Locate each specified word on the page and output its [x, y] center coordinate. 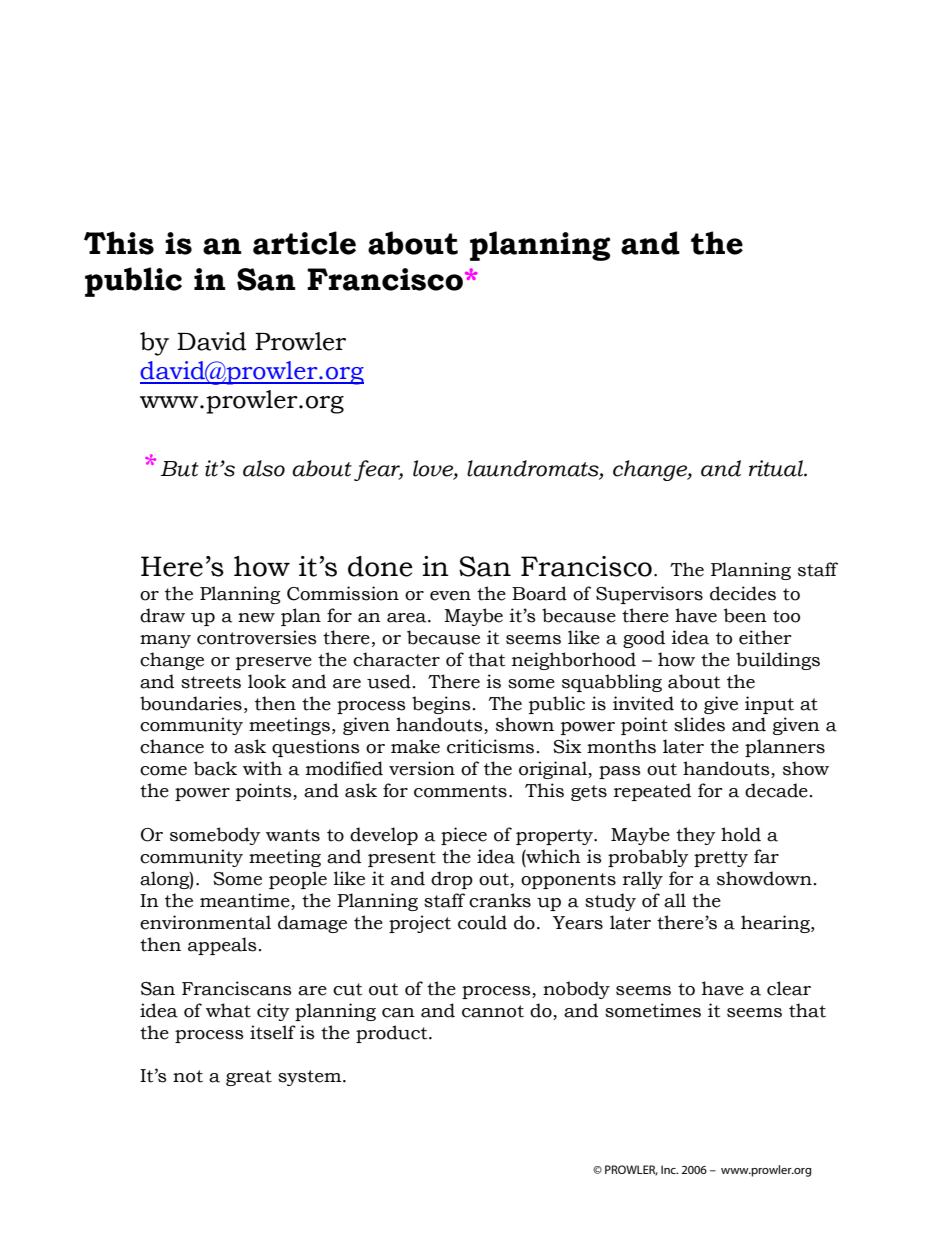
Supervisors [649, 595]
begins [441, 705]
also [264, 468]
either [765, 637]
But [180, 469]
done [380, 566]
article [304, 243]
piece [464, 836]
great [249, 1078]
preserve [274, 663]
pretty [721, 859]
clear [789, 988]
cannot [493, 1011]
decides [743, 593]
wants [293, 835]
